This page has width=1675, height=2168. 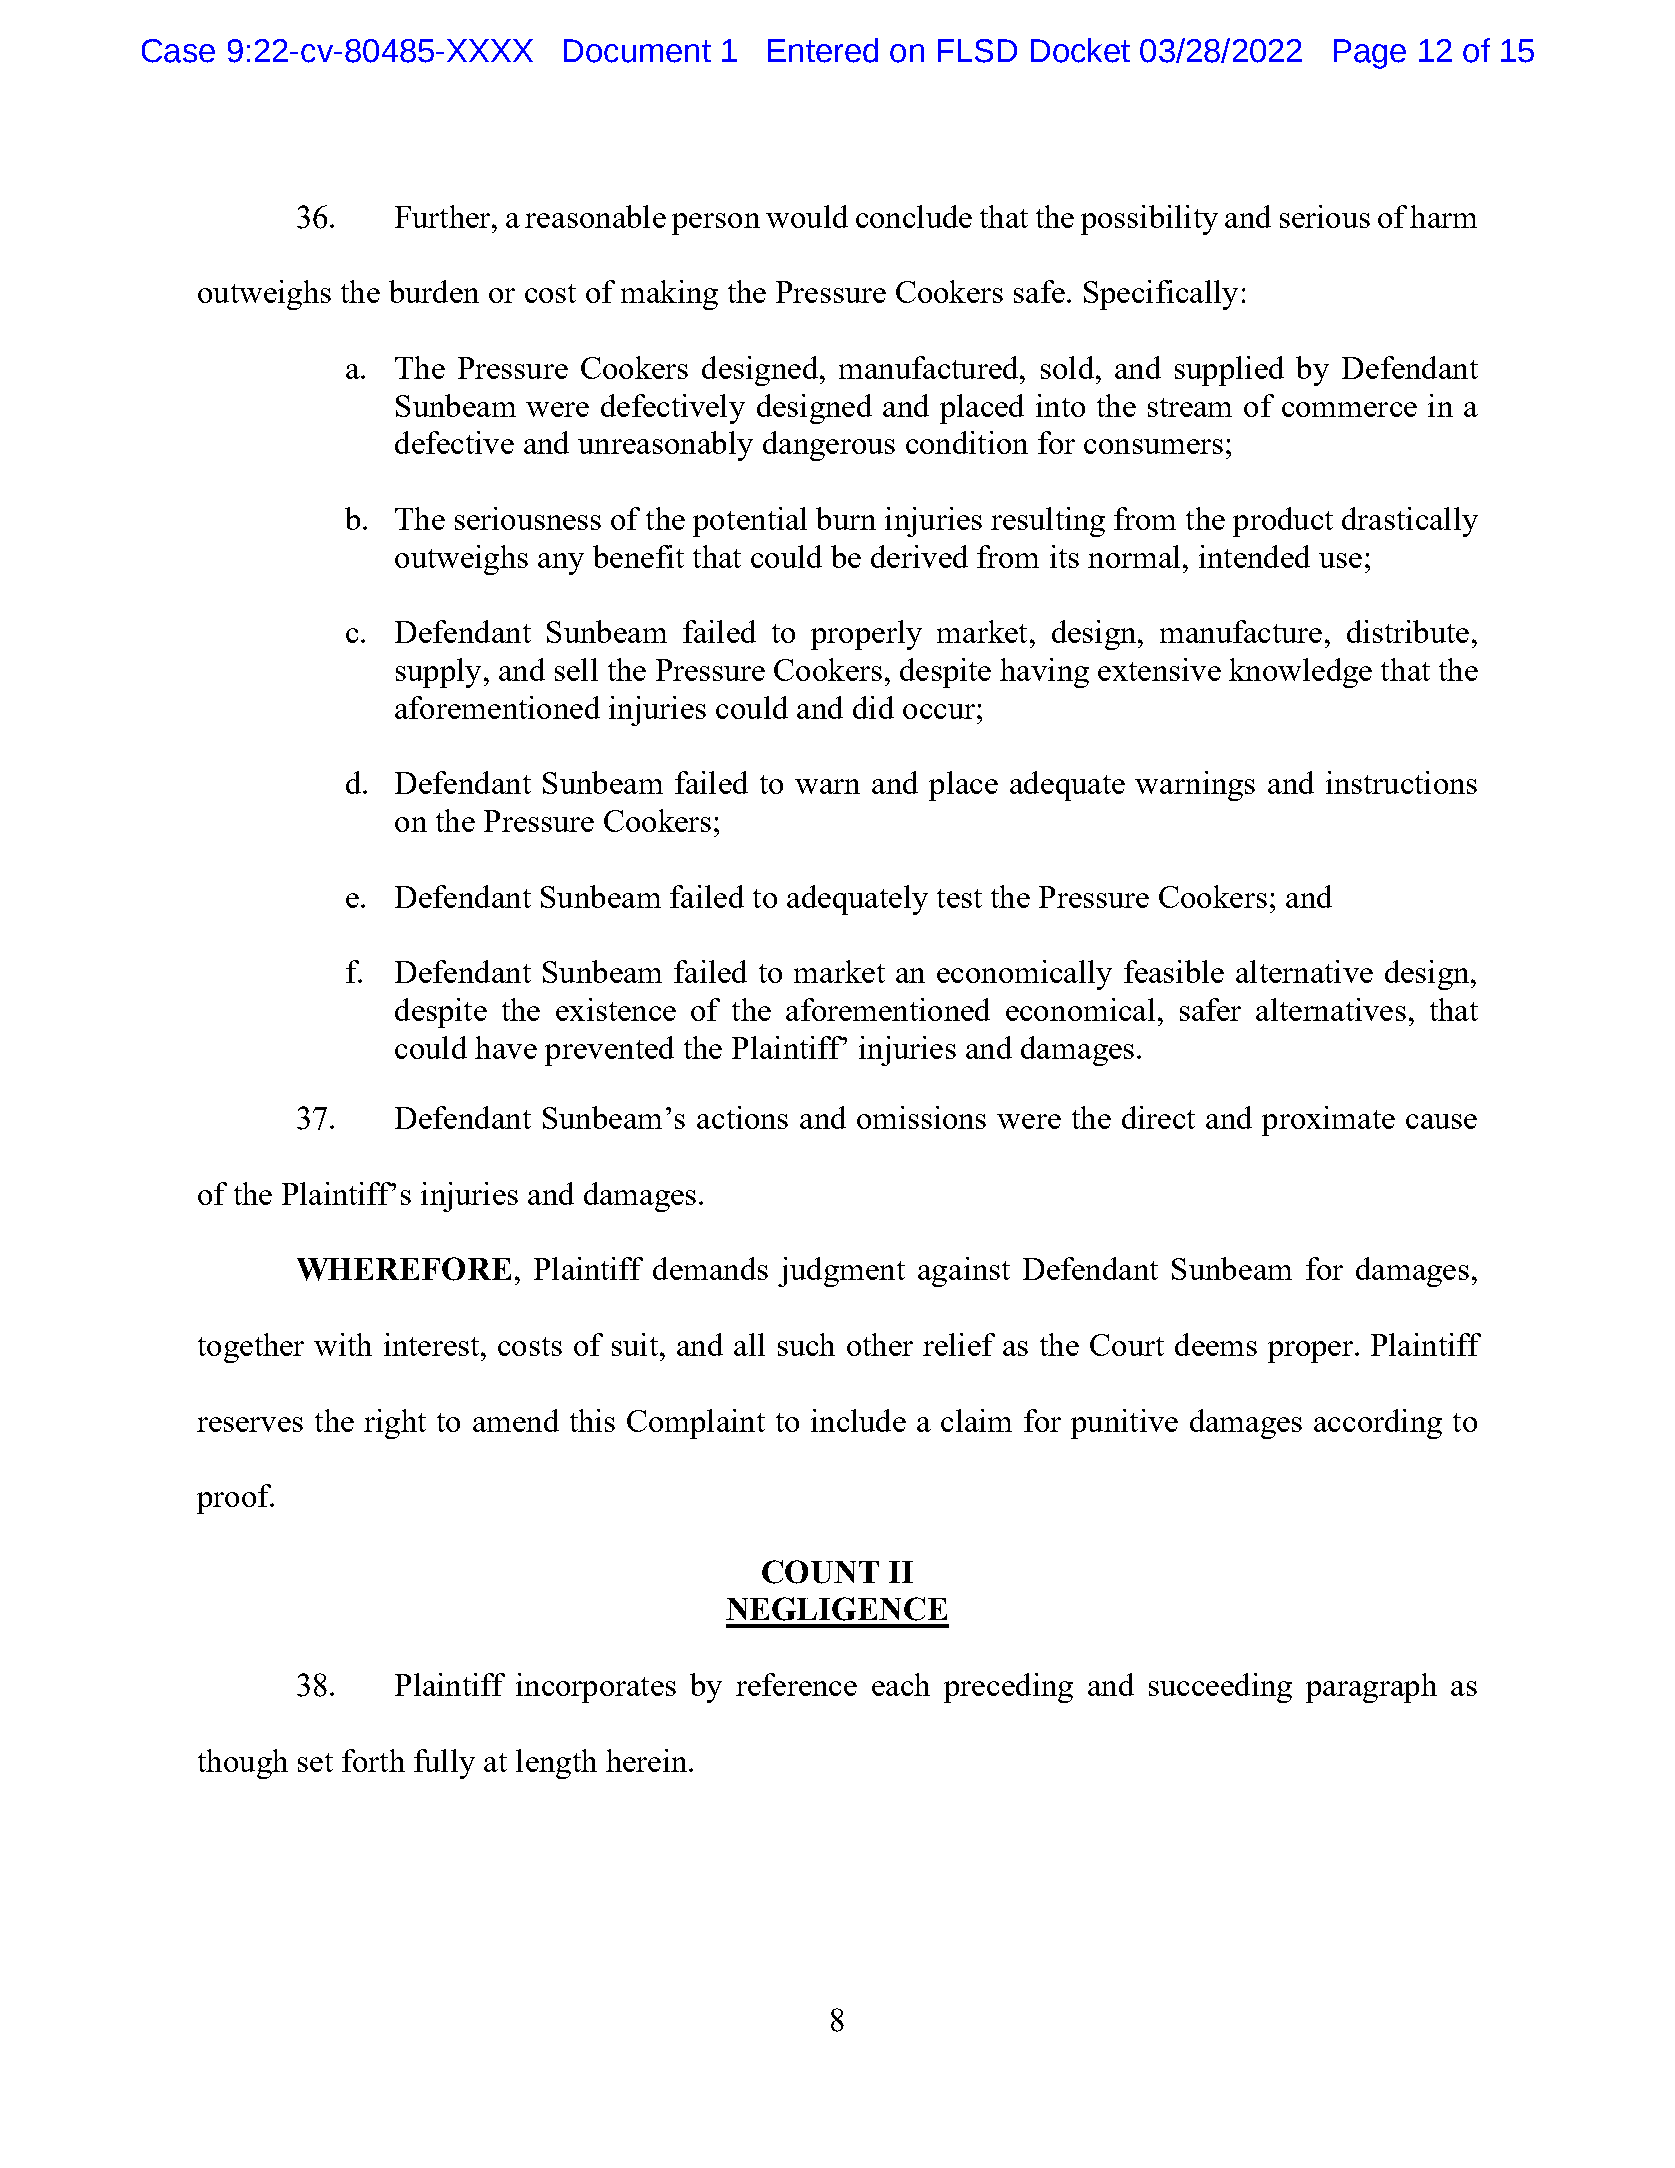 I want to click on according, so click(x=1378, y=1424).
